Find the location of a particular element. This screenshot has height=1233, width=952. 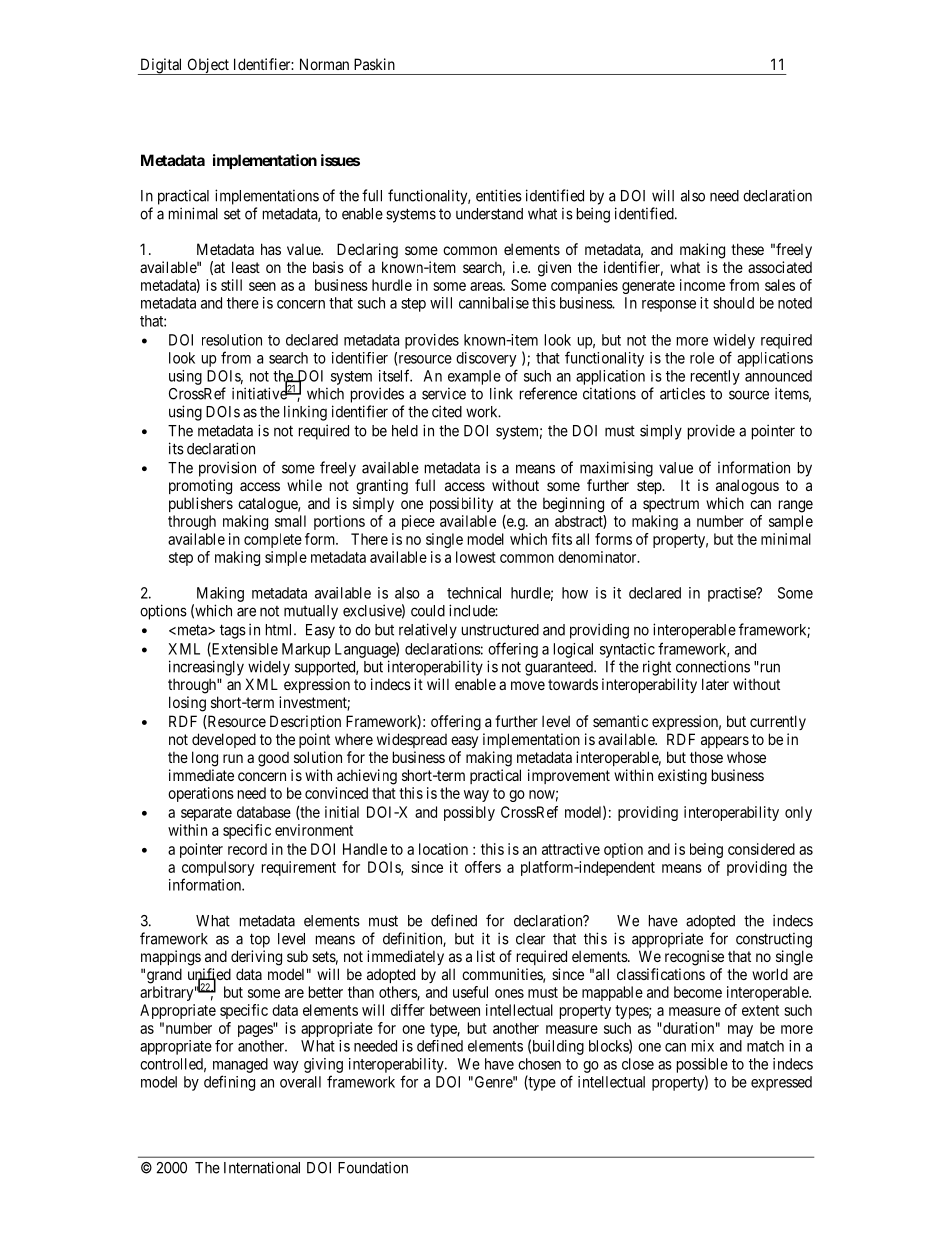

connections is located at coordinates (713, 666).
